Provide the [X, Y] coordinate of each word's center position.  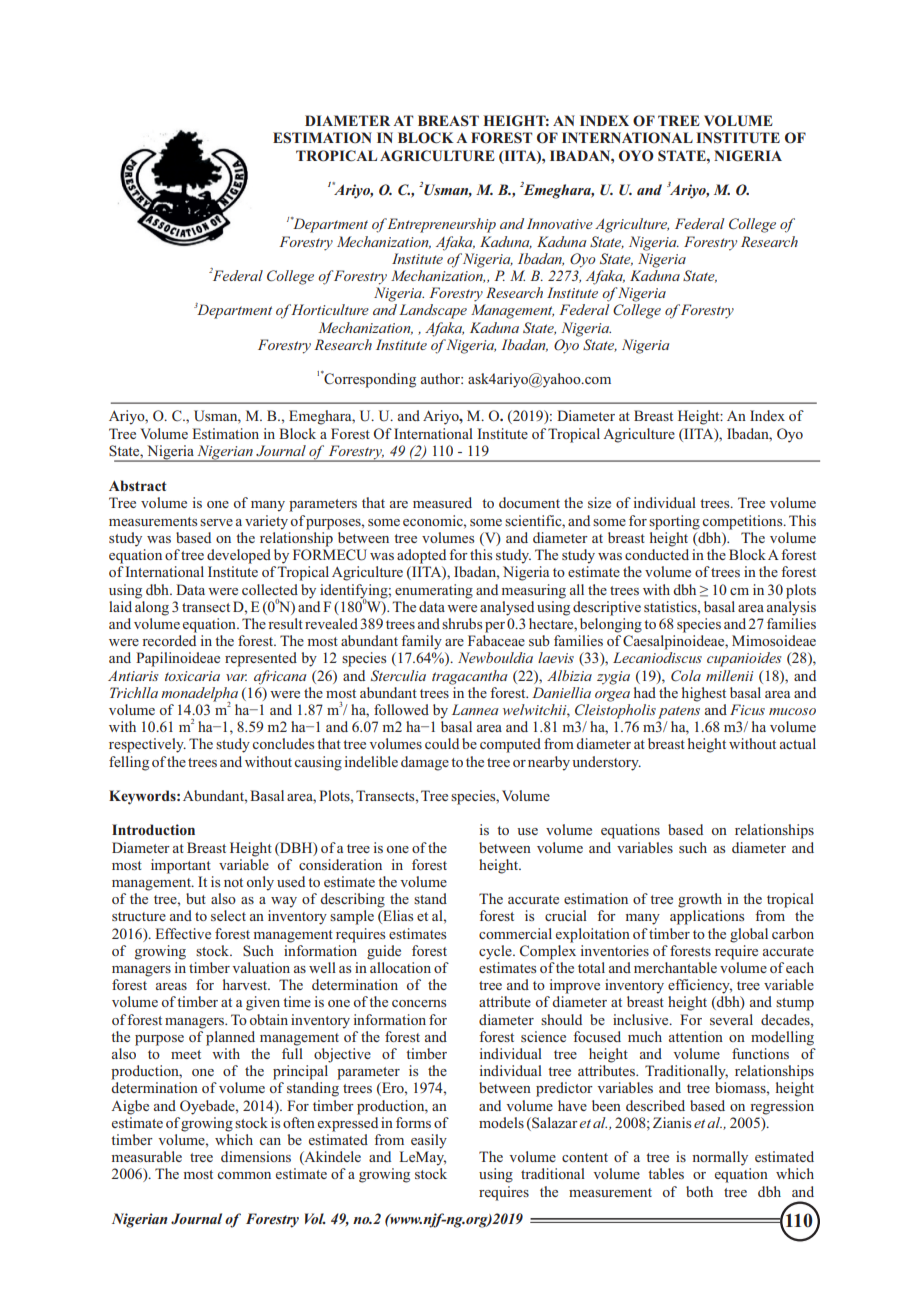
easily [429, 1141]
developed [239, 556]
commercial [515, 933]
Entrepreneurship [441, 225]
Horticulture [330, 309]
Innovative [560, 223]
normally [720, 1158]
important [181, 866]
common [244, 1175]
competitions [744, 522]
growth [700, 900]
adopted [421, 556]
